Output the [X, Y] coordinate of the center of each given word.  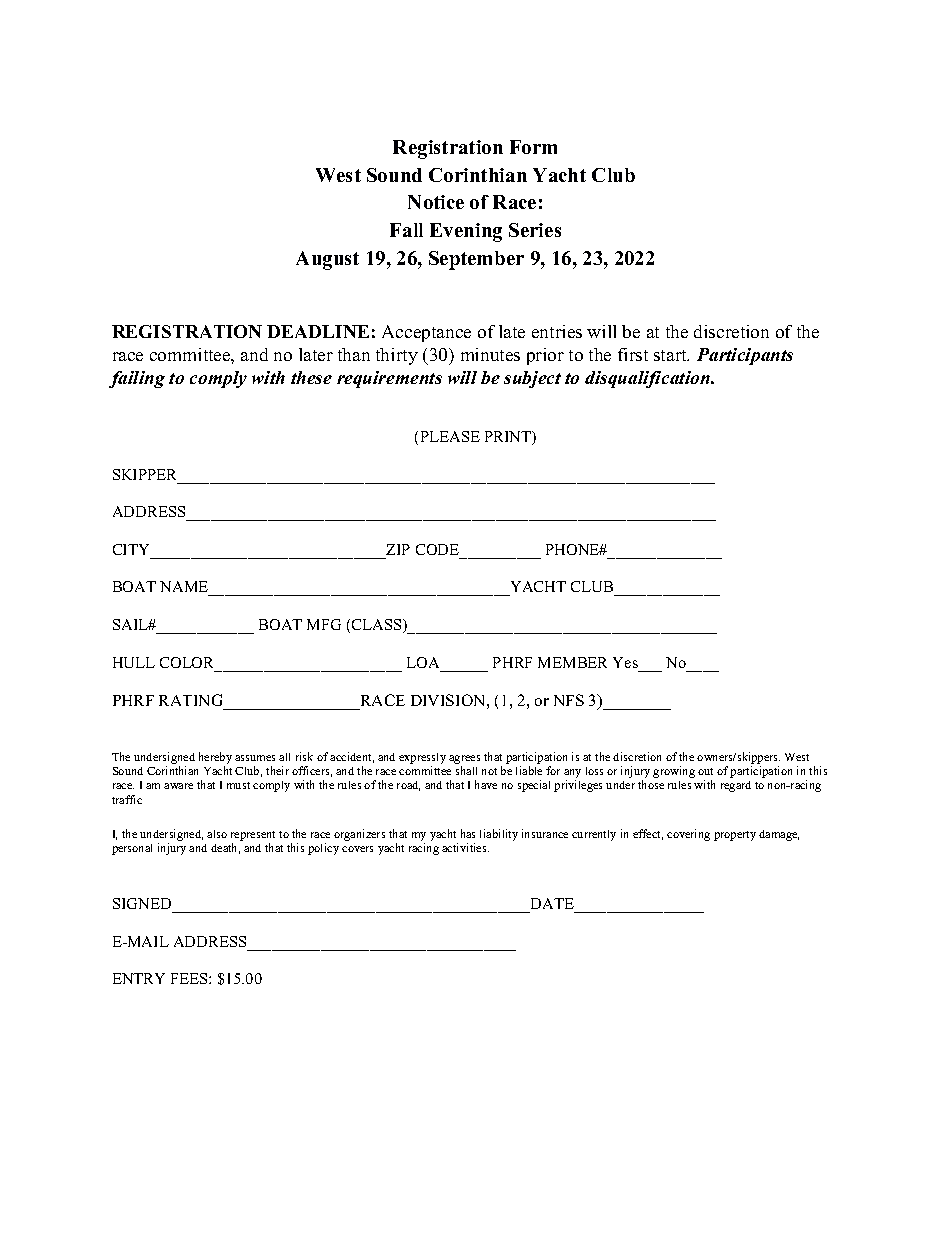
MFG [324, 624]
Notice [436, 202]
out [705, 771]
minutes [490, 354]
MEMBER [572, 662]
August [327, 260]
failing [137, 379]
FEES [190, 978]
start [671, 355]
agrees [464, 759]
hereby [215, 758]
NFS [569, 700]
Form [533, 147]
